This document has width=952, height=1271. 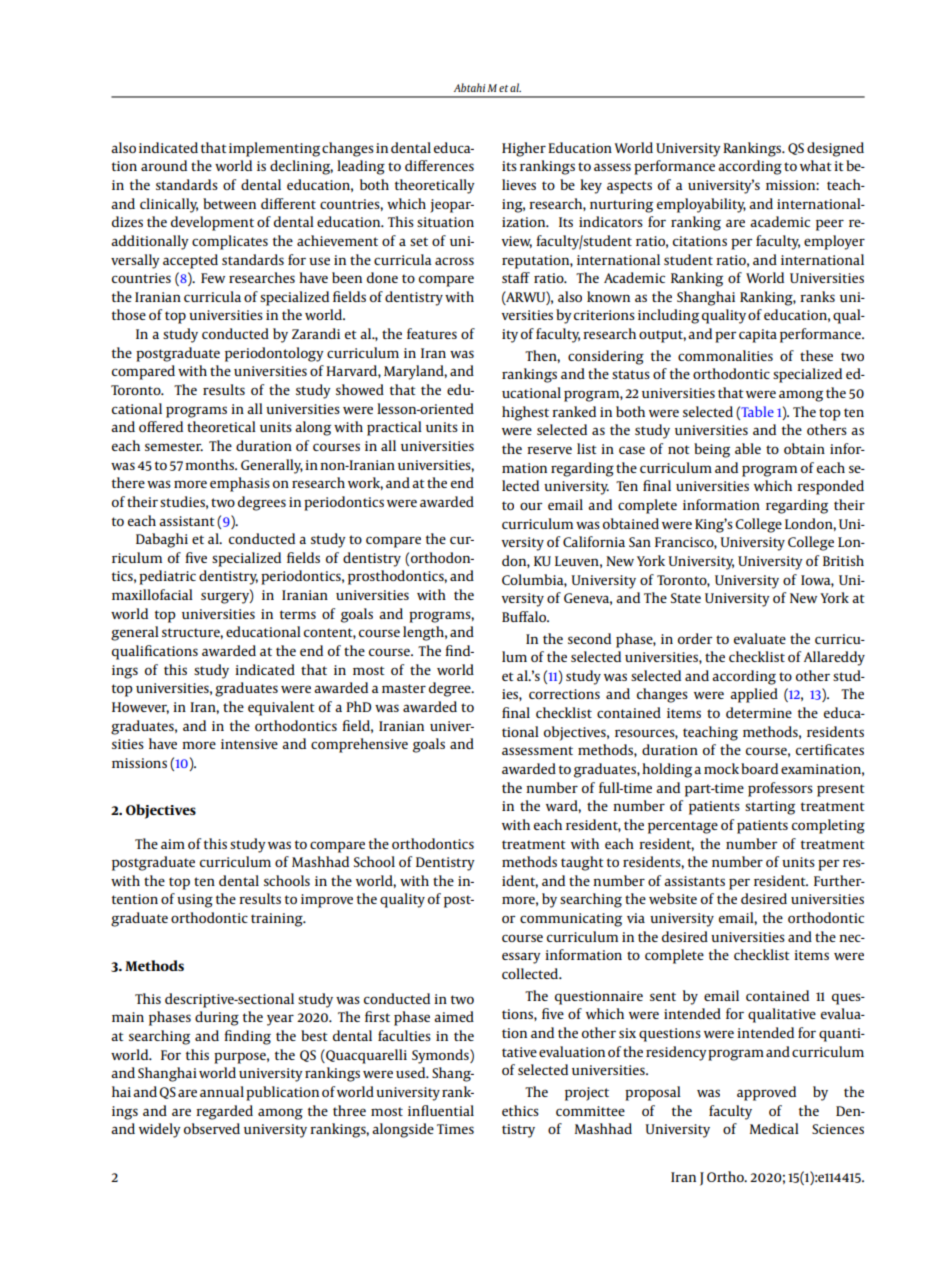 What do you see at coordinates (222, 1091) in the document?
I see `annual` at bounding box center [222, 1091].
